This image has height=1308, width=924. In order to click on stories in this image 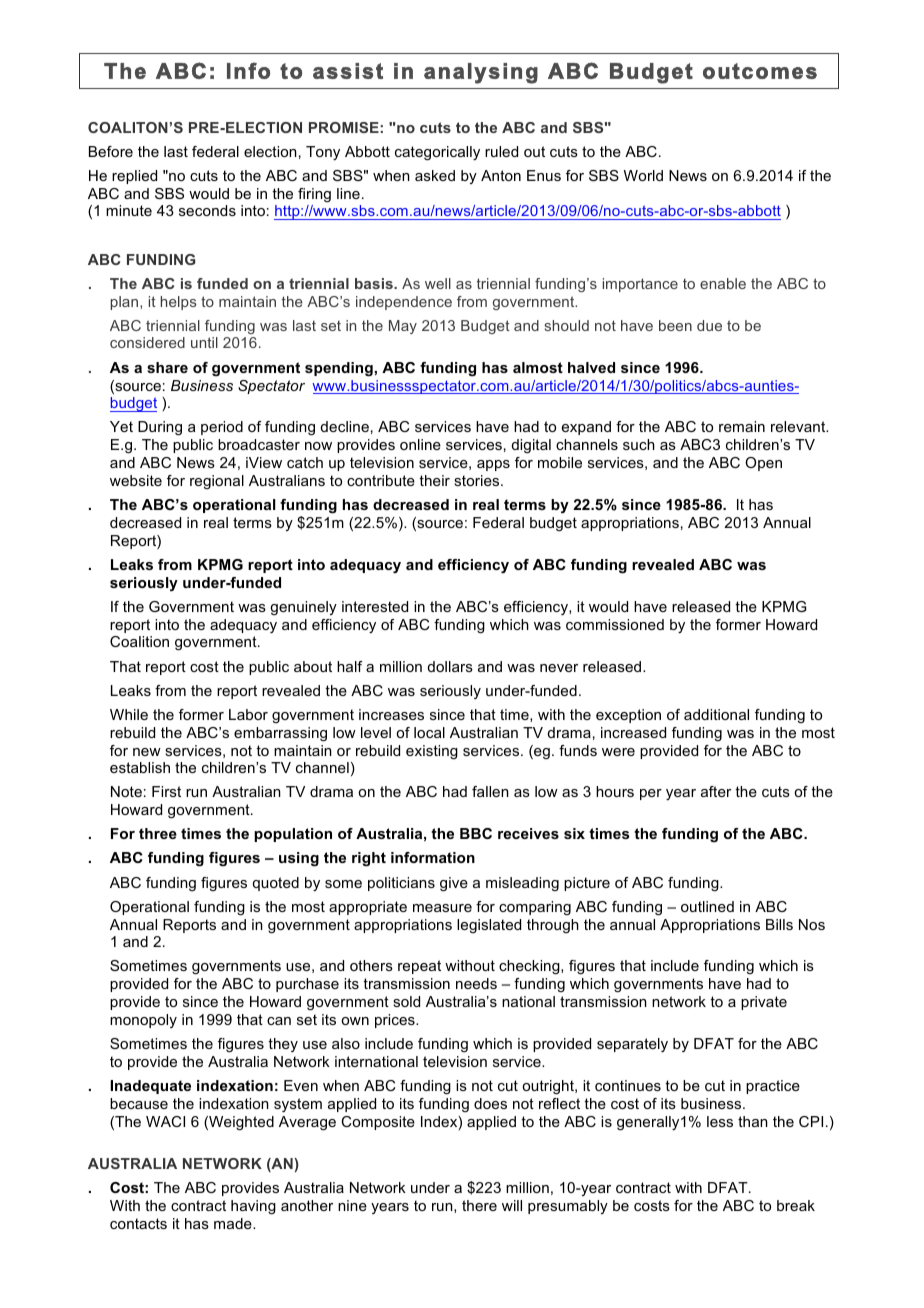, I will do `click(478, 480)`.
